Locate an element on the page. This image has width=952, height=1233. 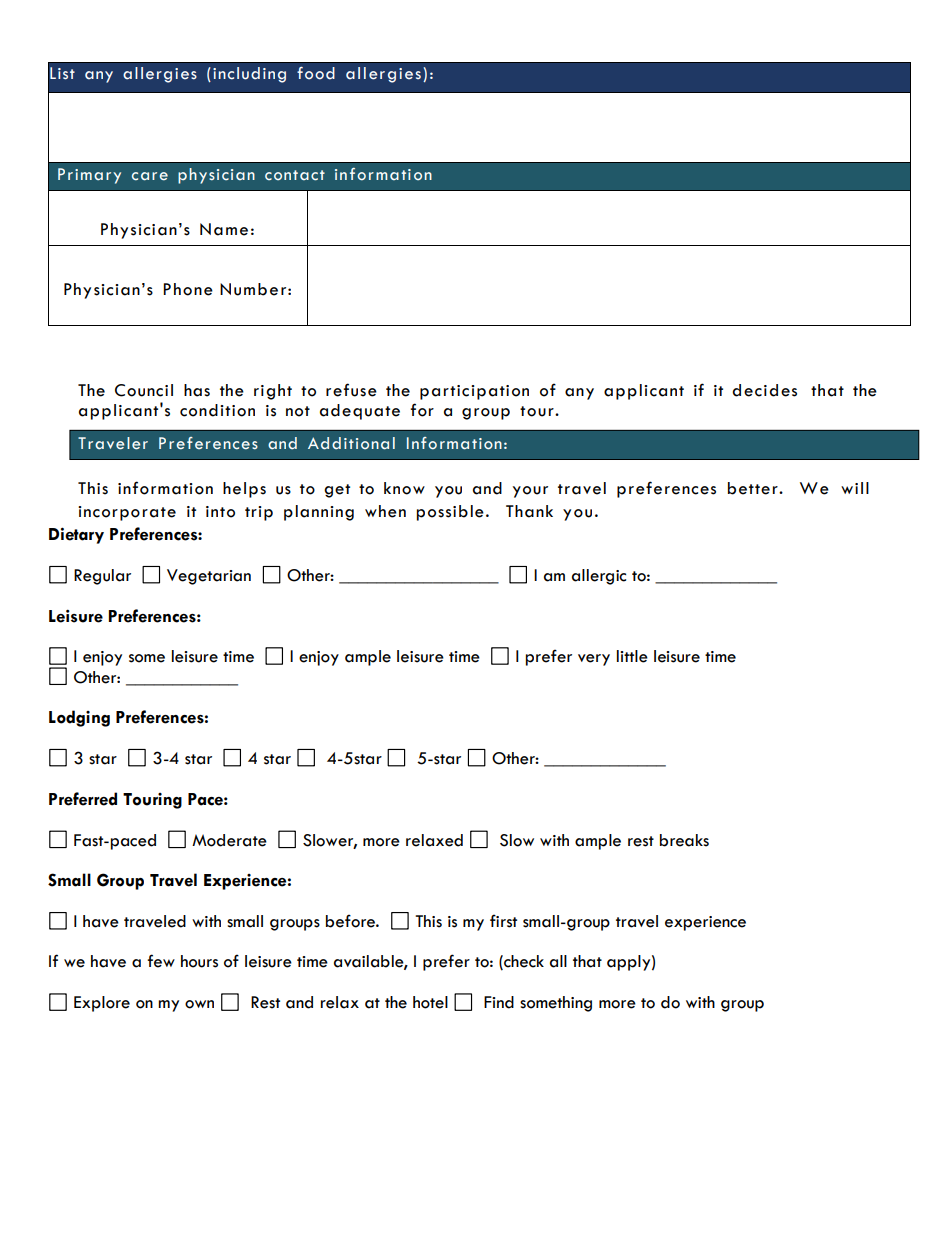
participation is located at coordinates (474, 392).
